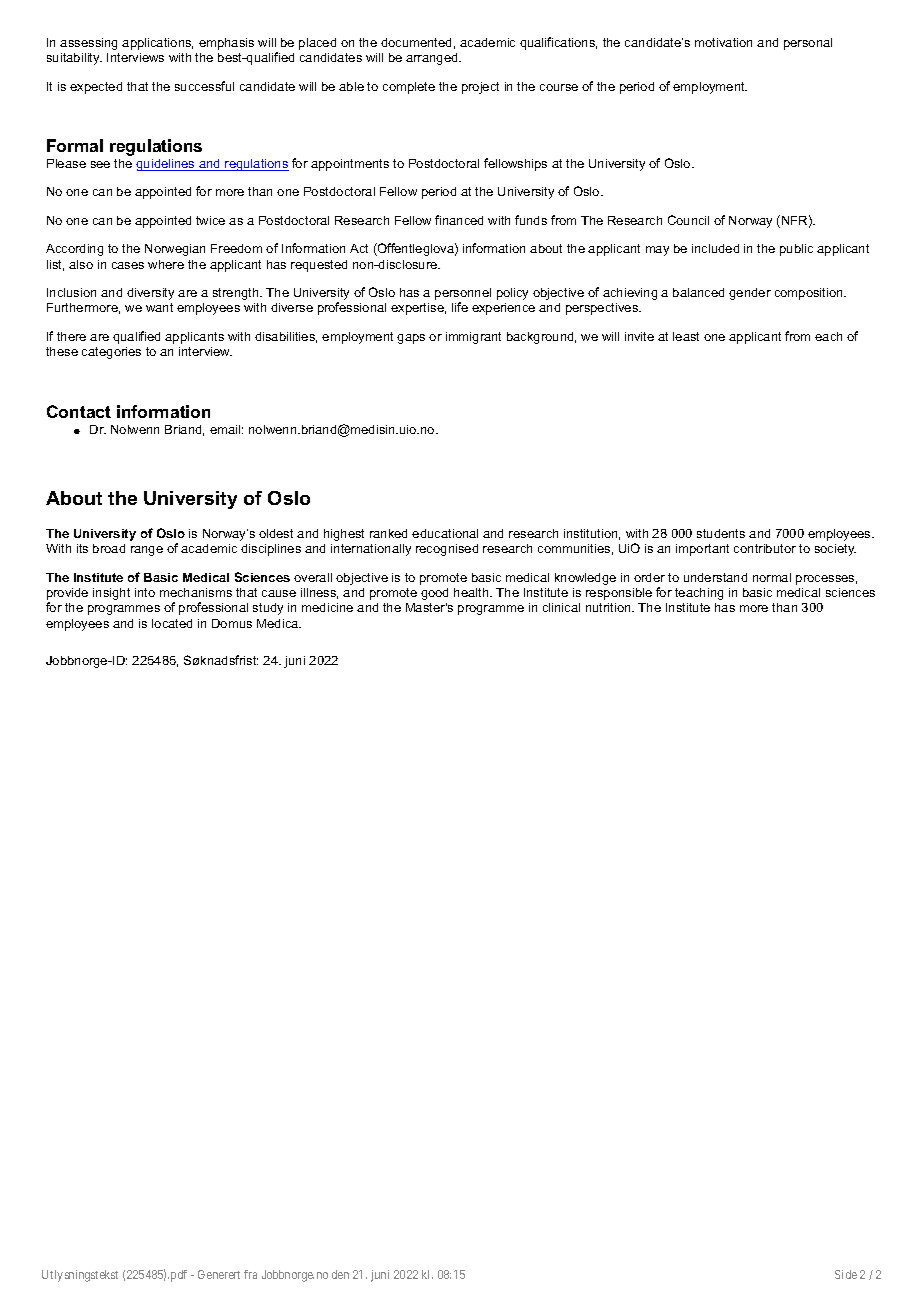  What do you see at coordinates (480, 88) in the image?
I see `project` at bounding box center [480, 88].
